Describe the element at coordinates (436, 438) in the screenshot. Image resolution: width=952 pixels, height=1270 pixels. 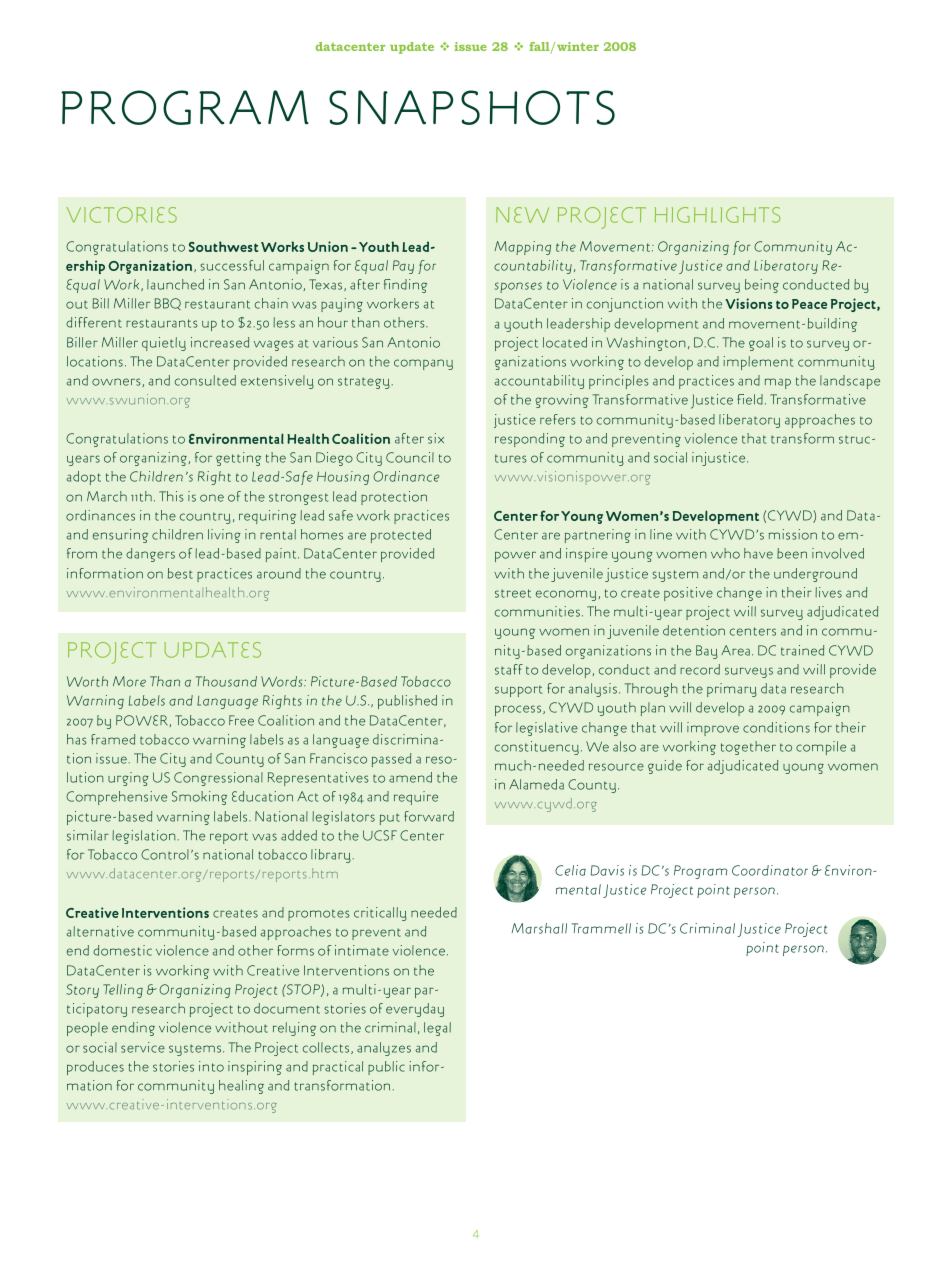
I see `six` at that location.
